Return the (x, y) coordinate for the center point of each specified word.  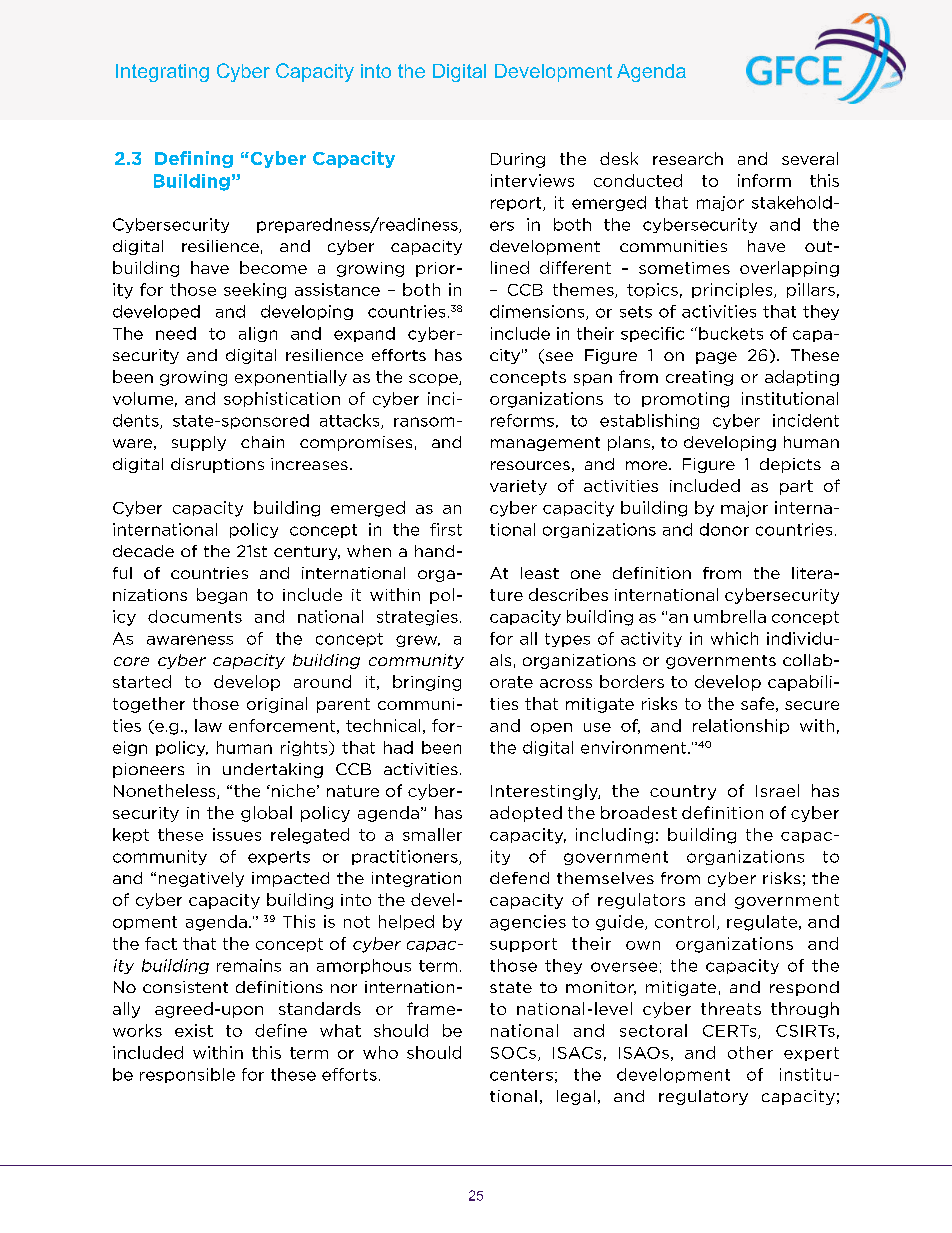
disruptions (217, 465)
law (208, 725)
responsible (187, 1075)
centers (521, 1075)
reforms (522, 420)
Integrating (162, 73)
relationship (741, 726)
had (398, 747)
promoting (685, 400)
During (518, 160)
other (750, 1052)
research (688, 158)
